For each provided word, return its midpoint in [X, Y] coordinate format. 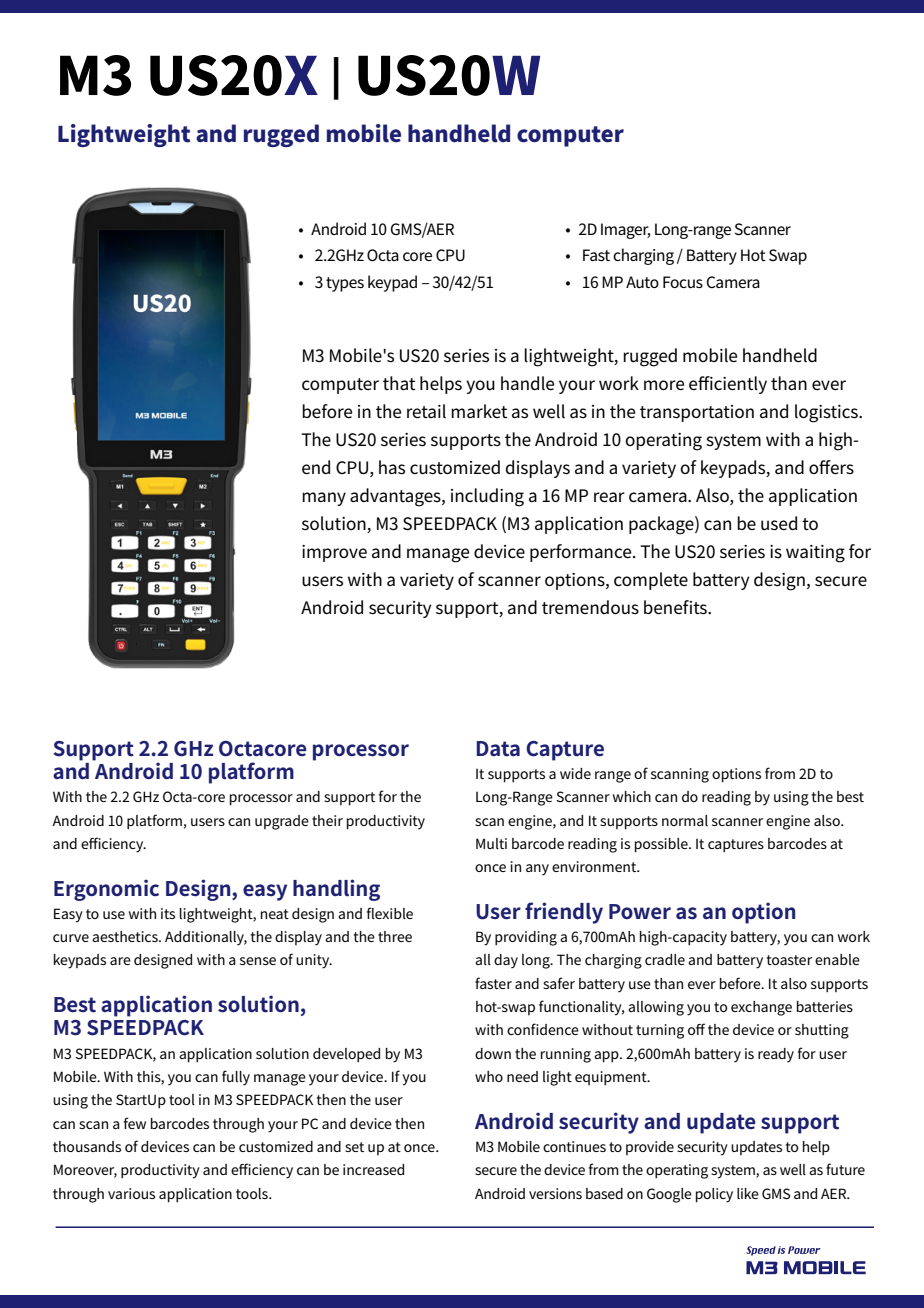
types [345, 284]
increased [373, 1169]
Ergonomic [106, 890]
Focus [683, 282]
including [487, 497]
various [131, 1193]
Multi [491, 843]
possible [662, 845]
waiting [815, 554]
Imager [625, 231]
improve [334, 553]
